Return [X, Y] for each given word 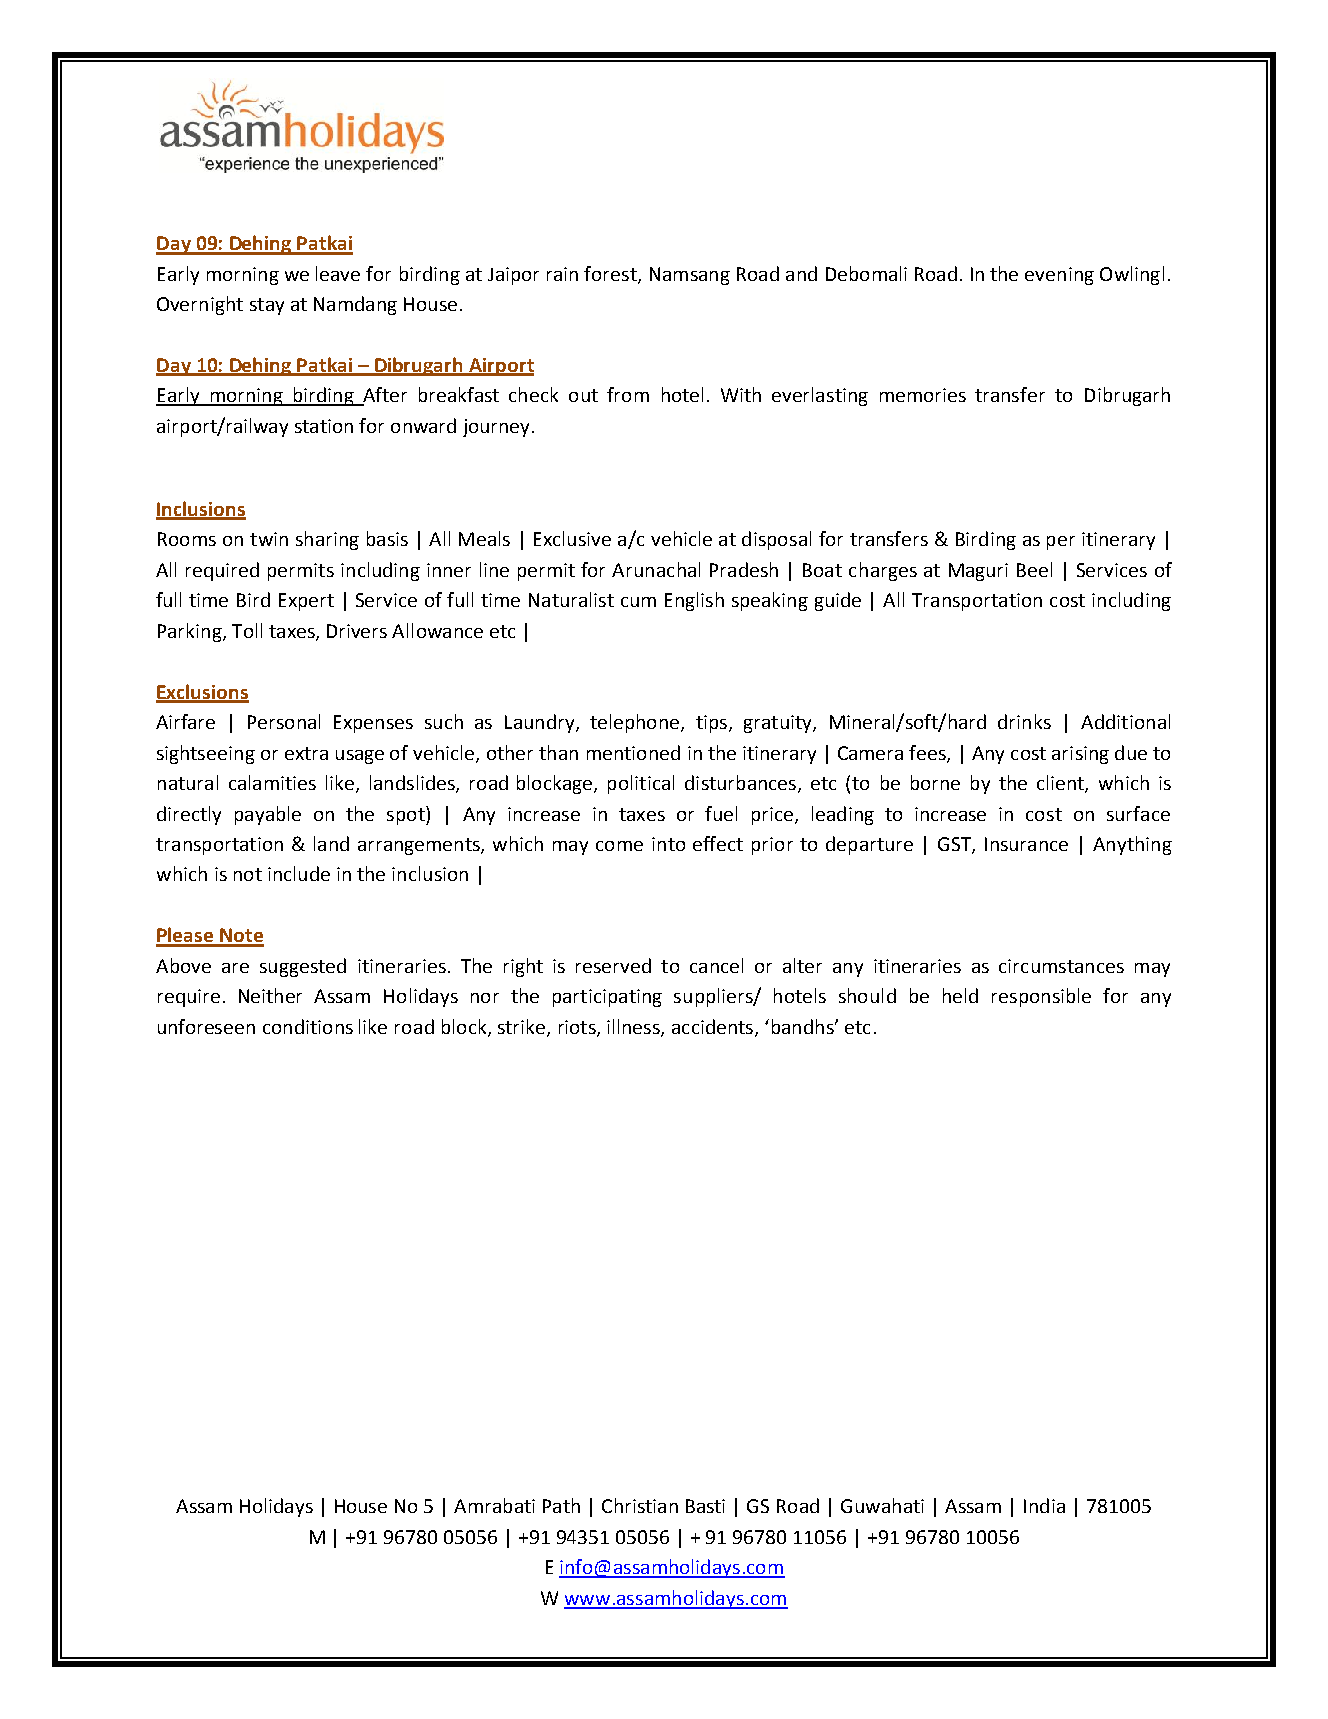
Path [561, 1505]
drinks [1024, 721]
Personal [284, 721]
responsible [1041, 997]
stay [267, 306]
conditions [308, 1026]
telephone [636, 723]
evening [1059, 276]
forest [611, 274]
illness [634, 1027]
